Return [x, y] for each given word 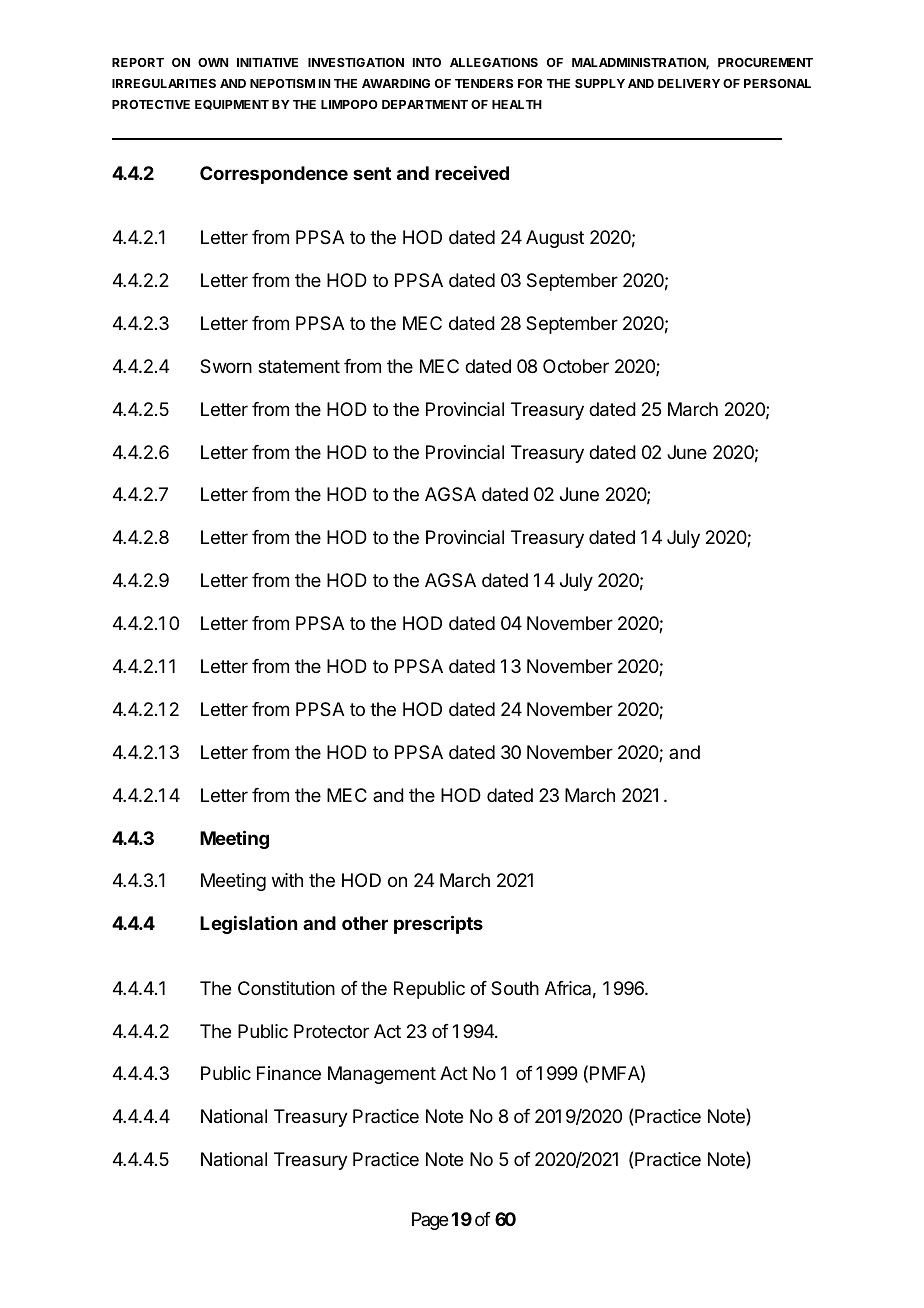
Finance [289, 1073]
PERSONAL [777, 83]
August [555, 239]
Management [382, 1075]
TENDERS [484, 83]
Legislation [248, 925]
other [365, 923]
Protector [331, 1031]
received [472, 173]
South [515, 988]
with [287, 880]
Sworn [226, 366]
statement [299, 367]
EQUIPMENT [232, 105]
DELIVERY [689, 83]
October [576, 366]
